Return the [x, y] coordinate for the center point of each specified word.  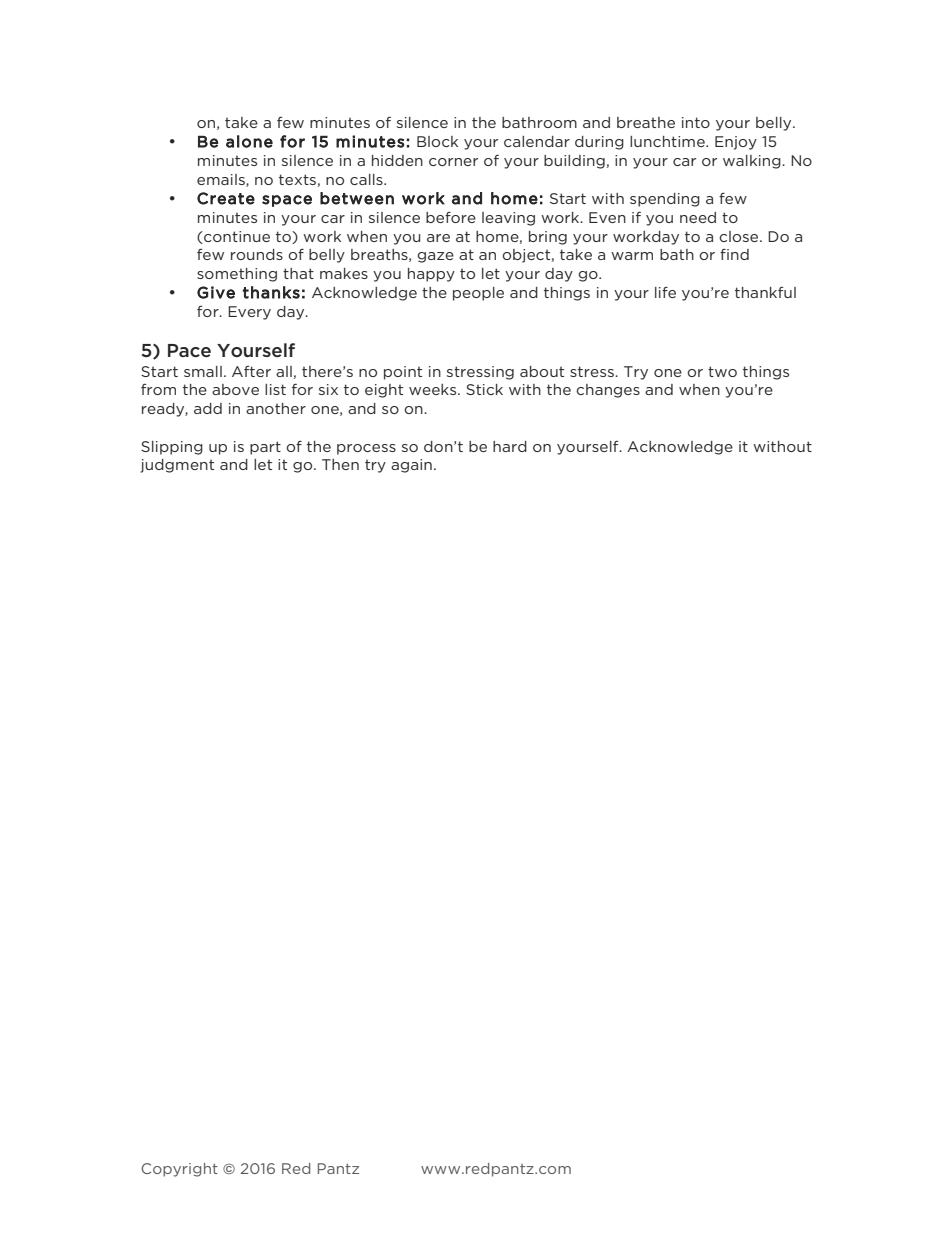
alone [249, 141]
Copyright [179, 1170]
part [265, 448]
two [722, 371]
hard [510, 446]
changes [608, 391]
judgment [177, 466]
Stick [484, 389]
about [542, 371]
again [411, 466]
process [366, 449]
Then [340, 464]
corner [453, 162]
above [235, 389]
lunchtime [668, 141]
